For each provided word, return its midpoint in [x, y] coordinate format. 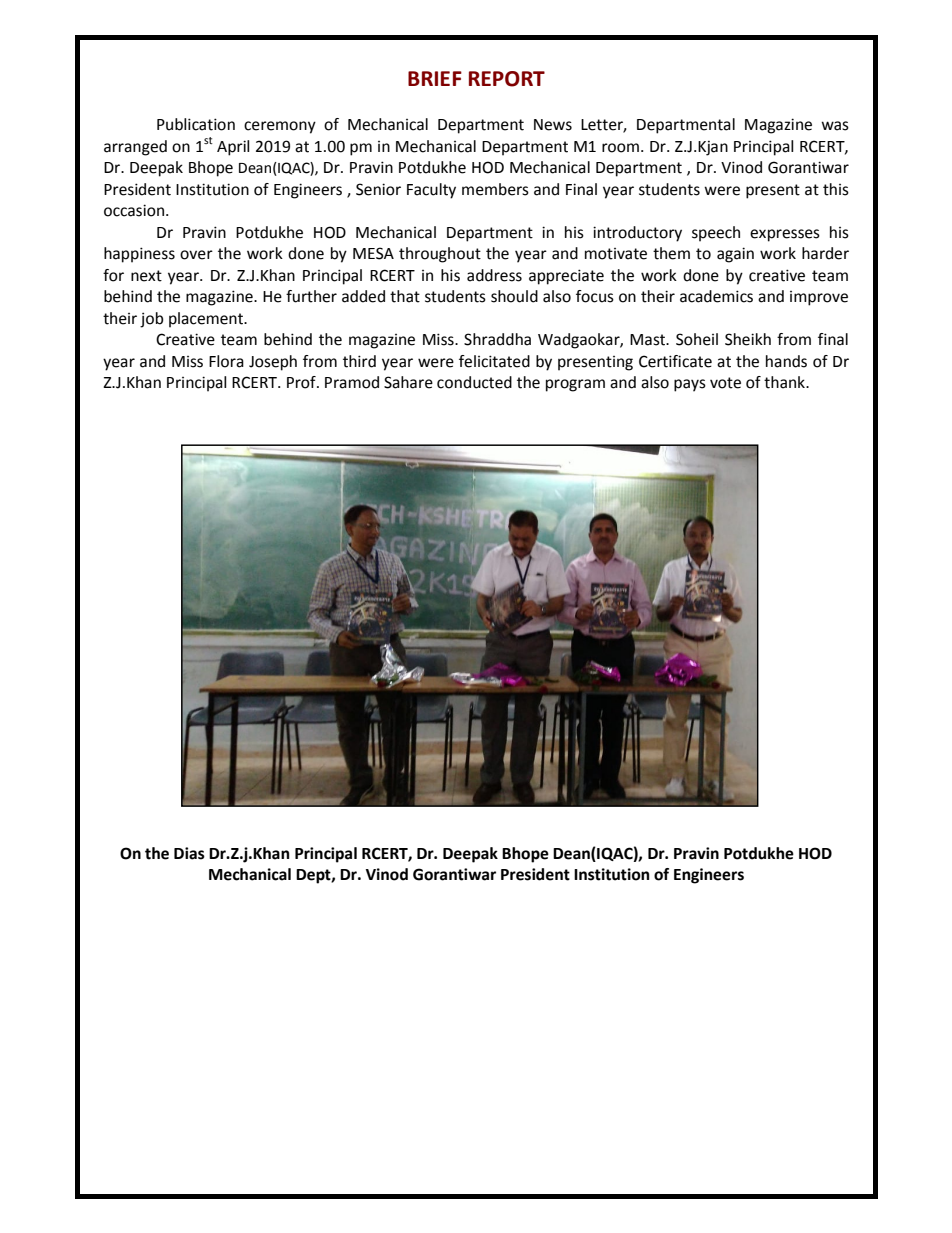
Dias [189, 853]
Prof [302, 382]
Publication [196, 124]
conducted [474, 382]
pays [690, 385]
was [835, 126]
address [494, 275]
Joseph [273, 363]
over [196, 255]
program [575, 385]
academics [716, 296]
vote [725, 383]
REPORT [507, 79]
